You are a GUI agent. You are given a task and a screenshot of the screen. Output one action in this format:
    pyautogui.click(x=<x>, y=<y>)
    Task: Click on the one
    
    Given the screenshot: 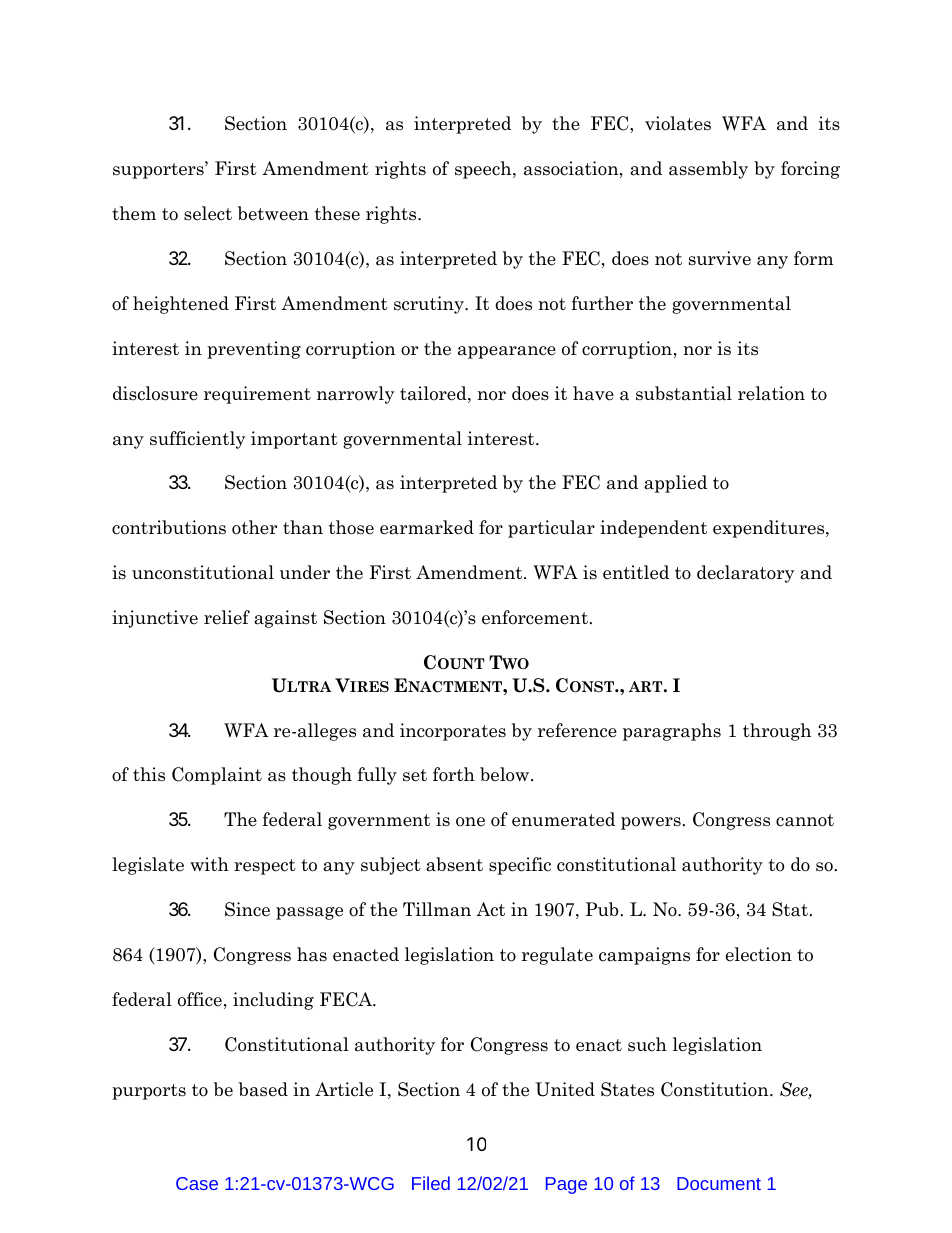 What is the action you would take?
    pyautogui.click(x=470, y=822)
